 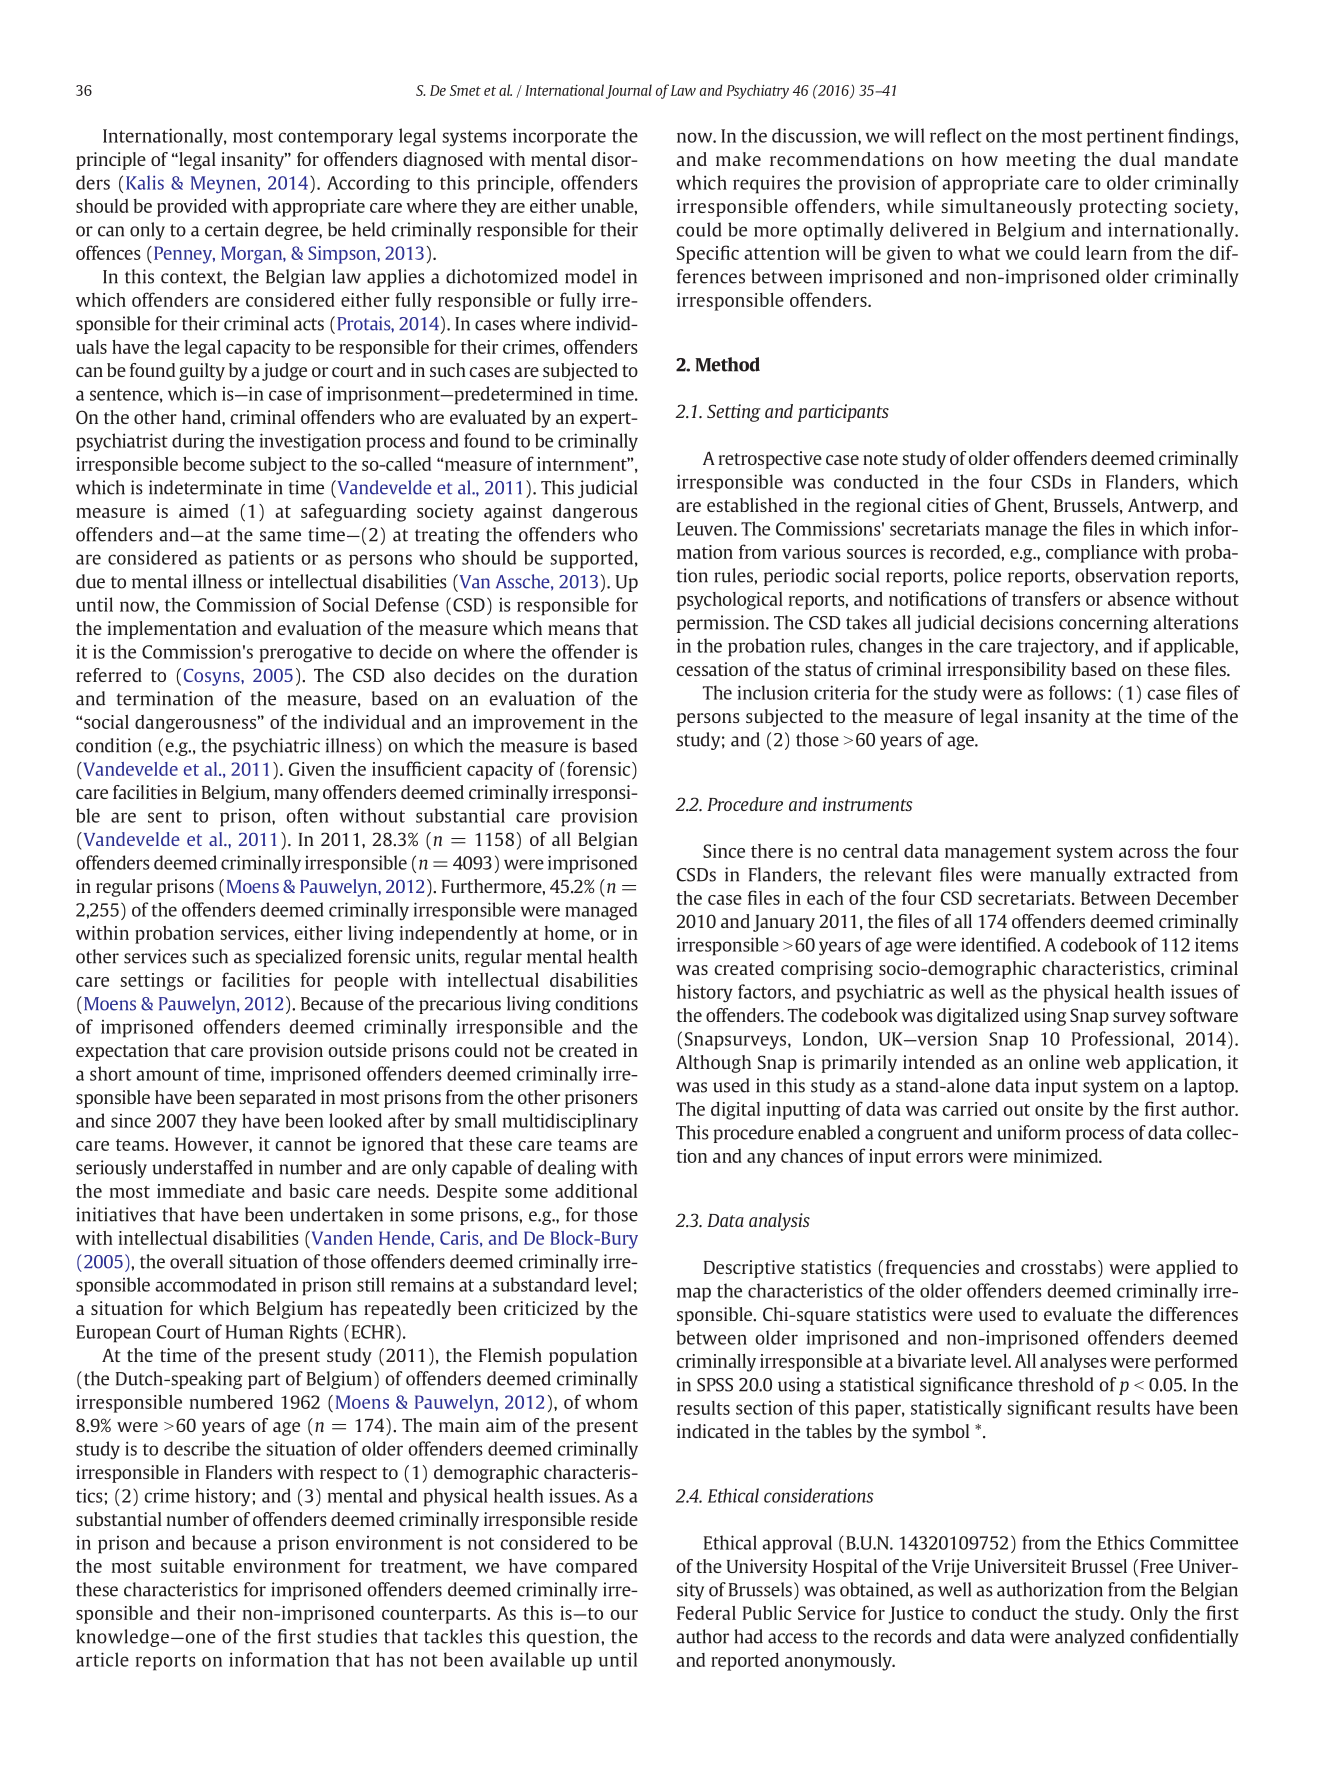 I want to click on map, so click(x=694, y=1294).
